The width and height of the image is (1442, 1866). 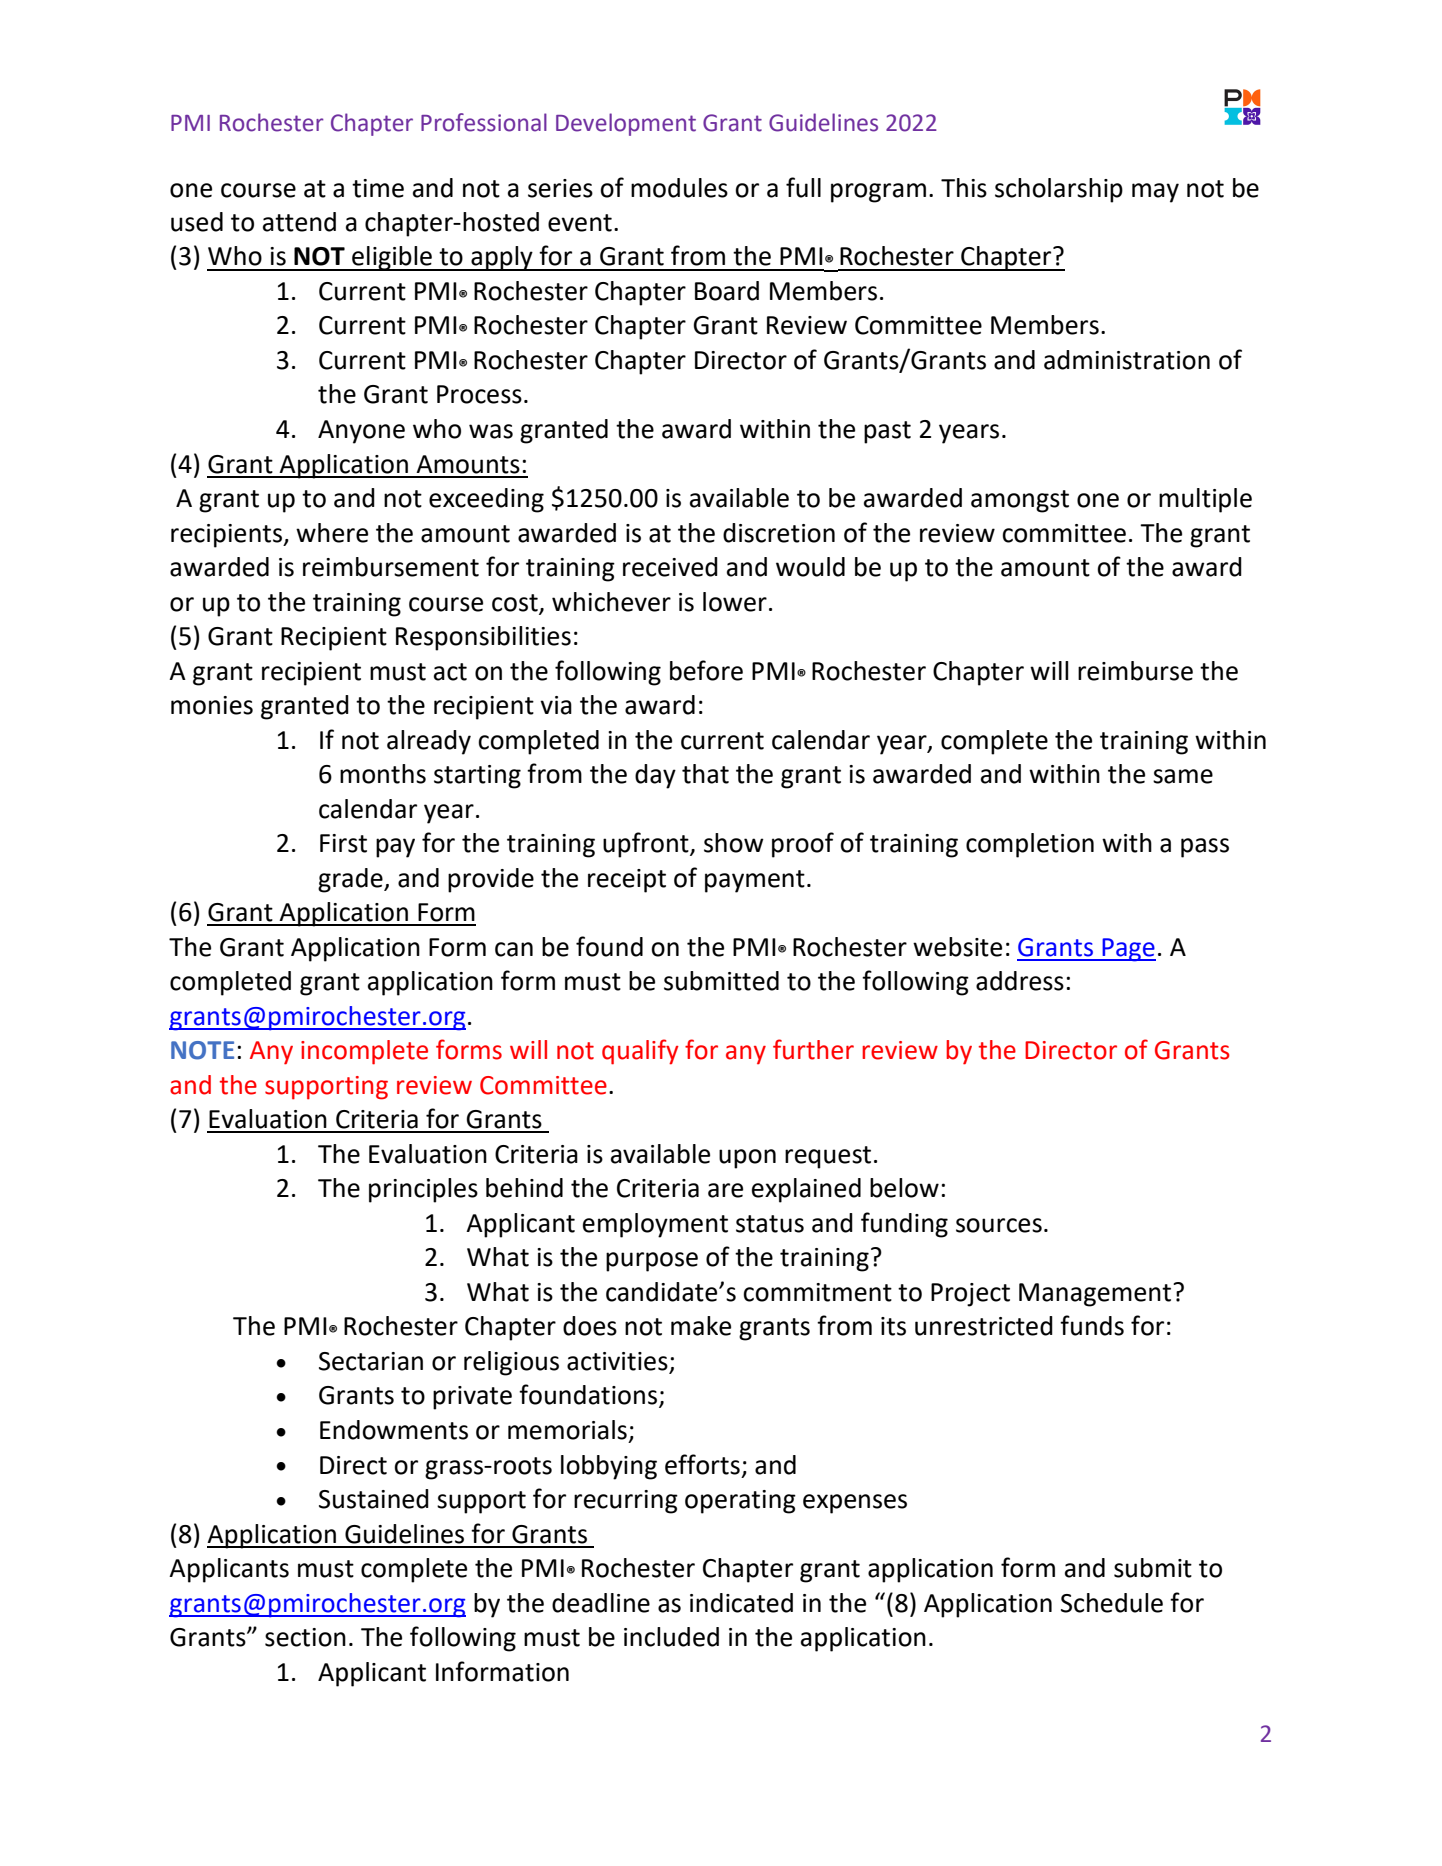 What do you see at coordinates (679, 188) in the image?
I see `modules` at bounding box center [679, 188].
